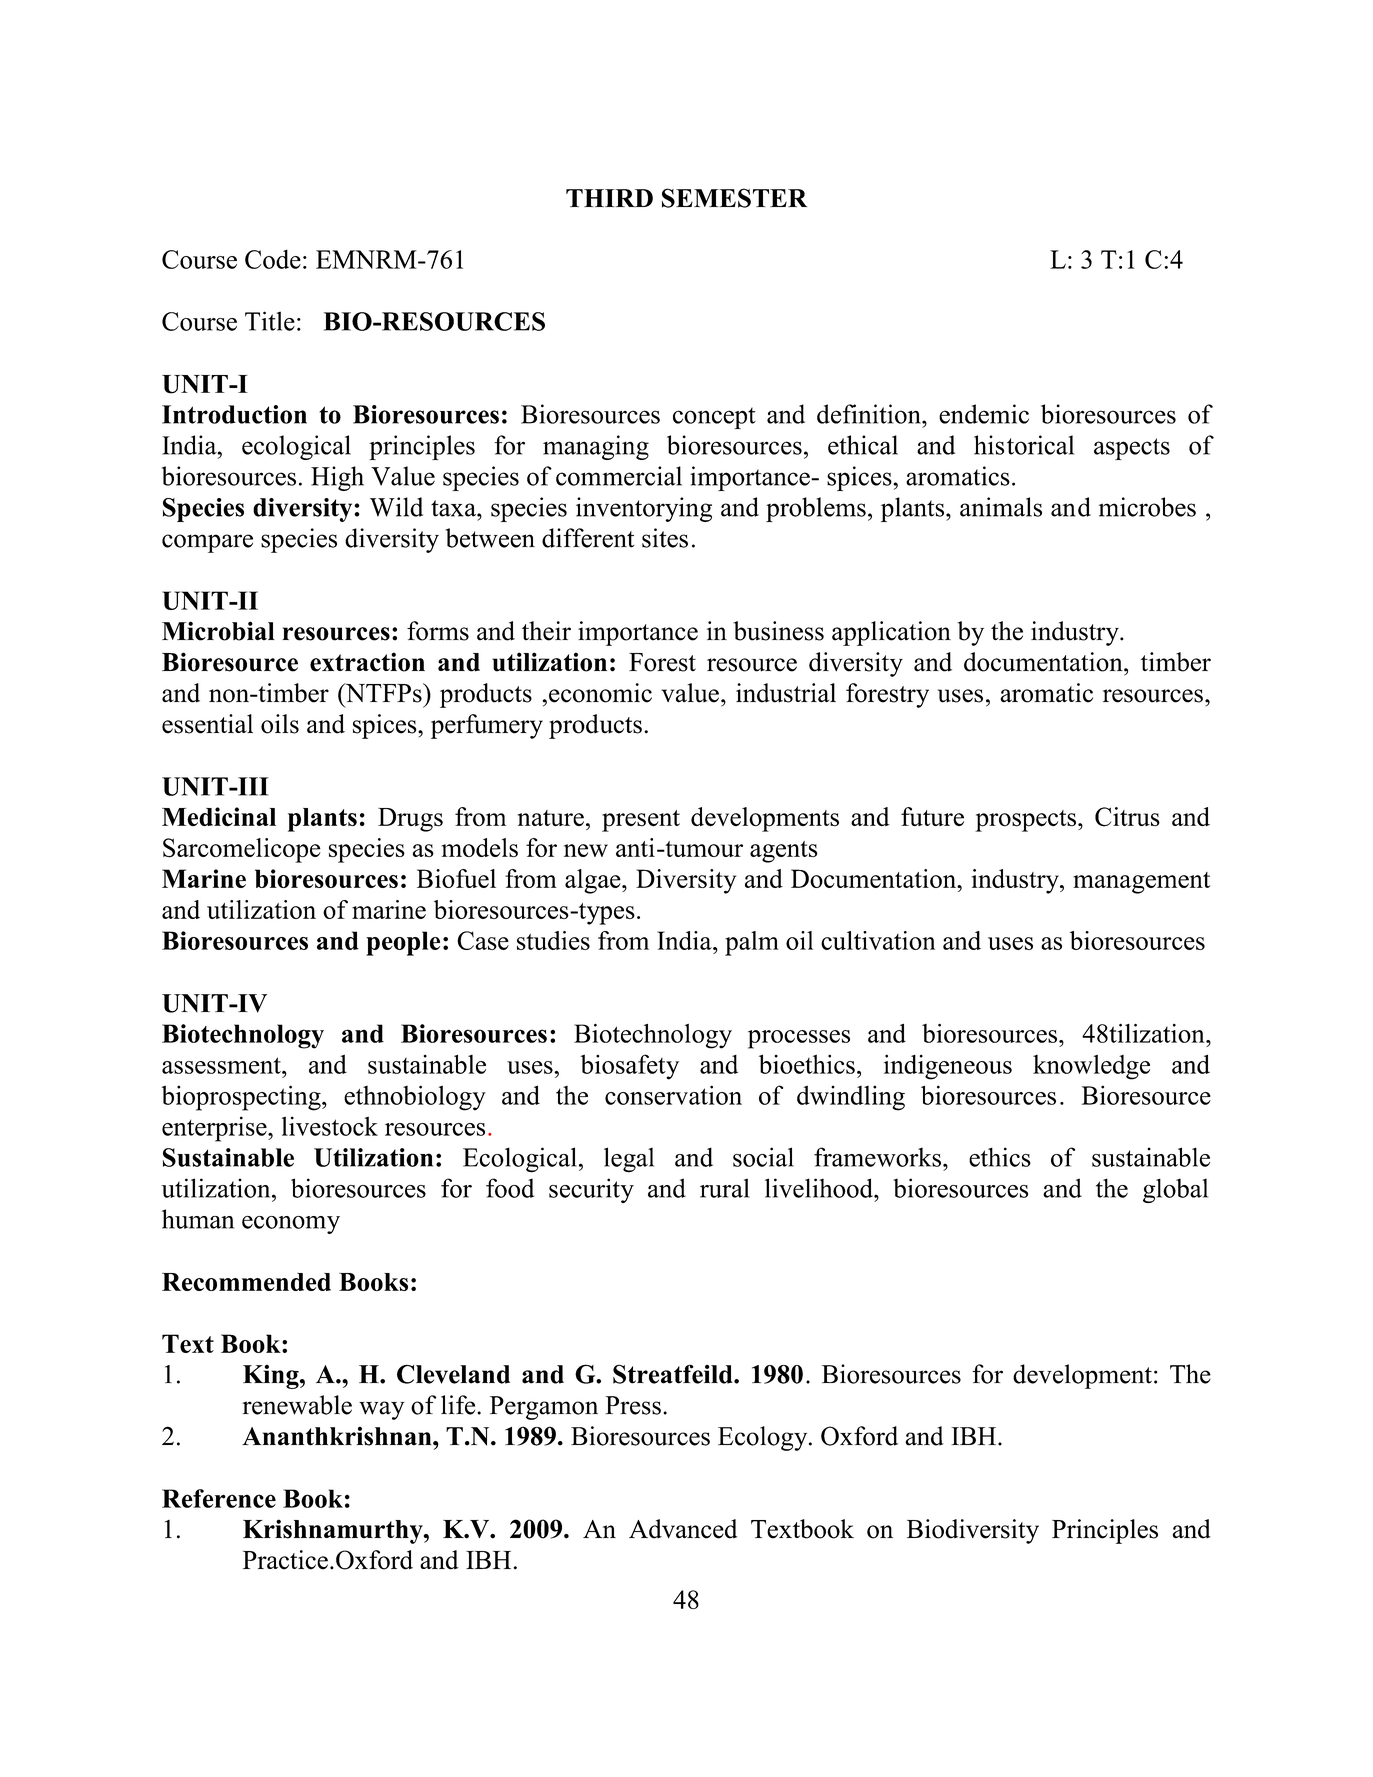 The height and width of the screenshot is (1777, 1373). What do you see at coordinates (683, 1529) in the screenshot?
I see `Advanced` at bounding box center [683, 1529].
